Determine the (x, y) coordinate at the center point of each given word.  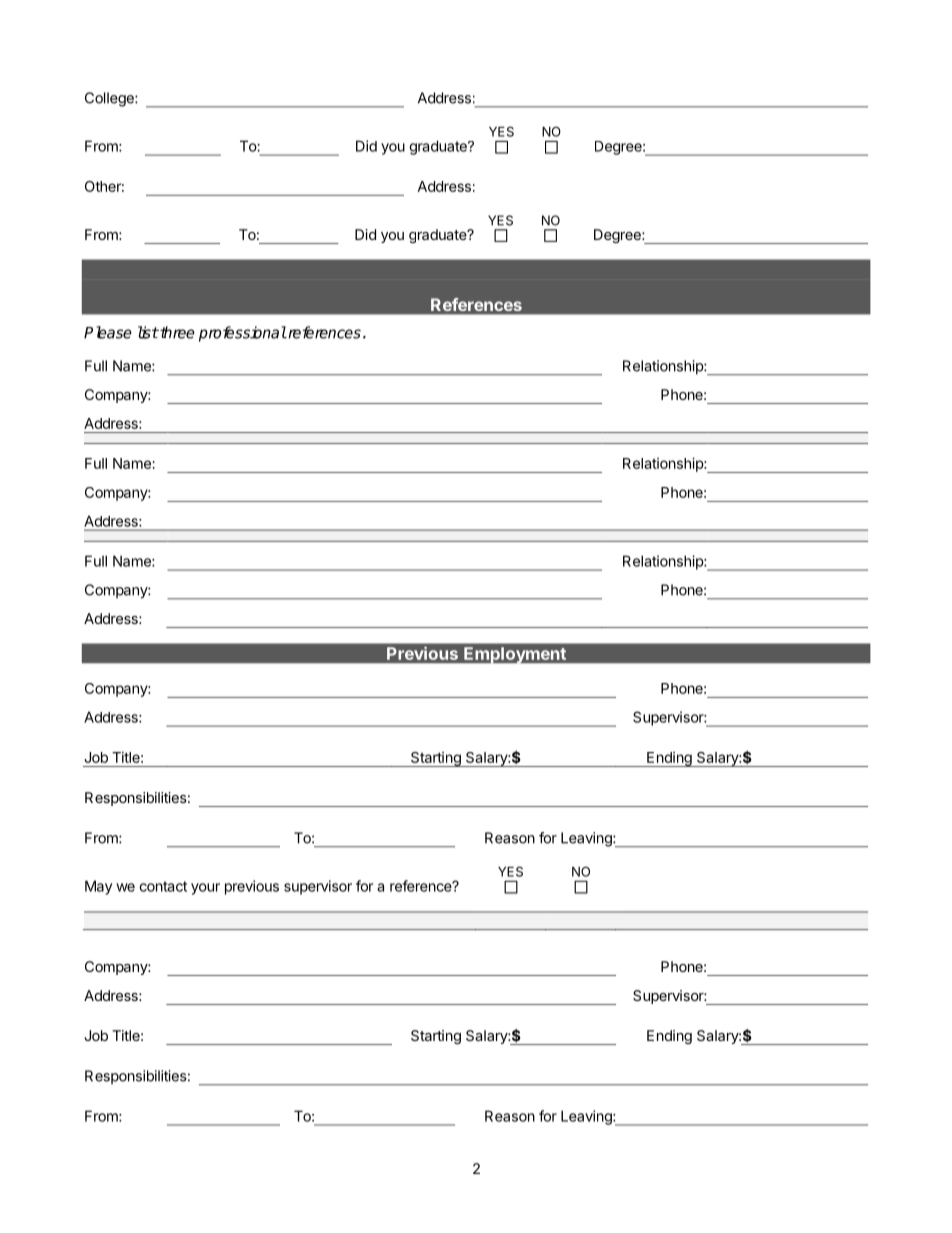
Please (108, 332)
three (176, 332)
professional (243, 334)
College (110, 99)
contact (163, 886)
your (205, 889)
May (98, 887)
